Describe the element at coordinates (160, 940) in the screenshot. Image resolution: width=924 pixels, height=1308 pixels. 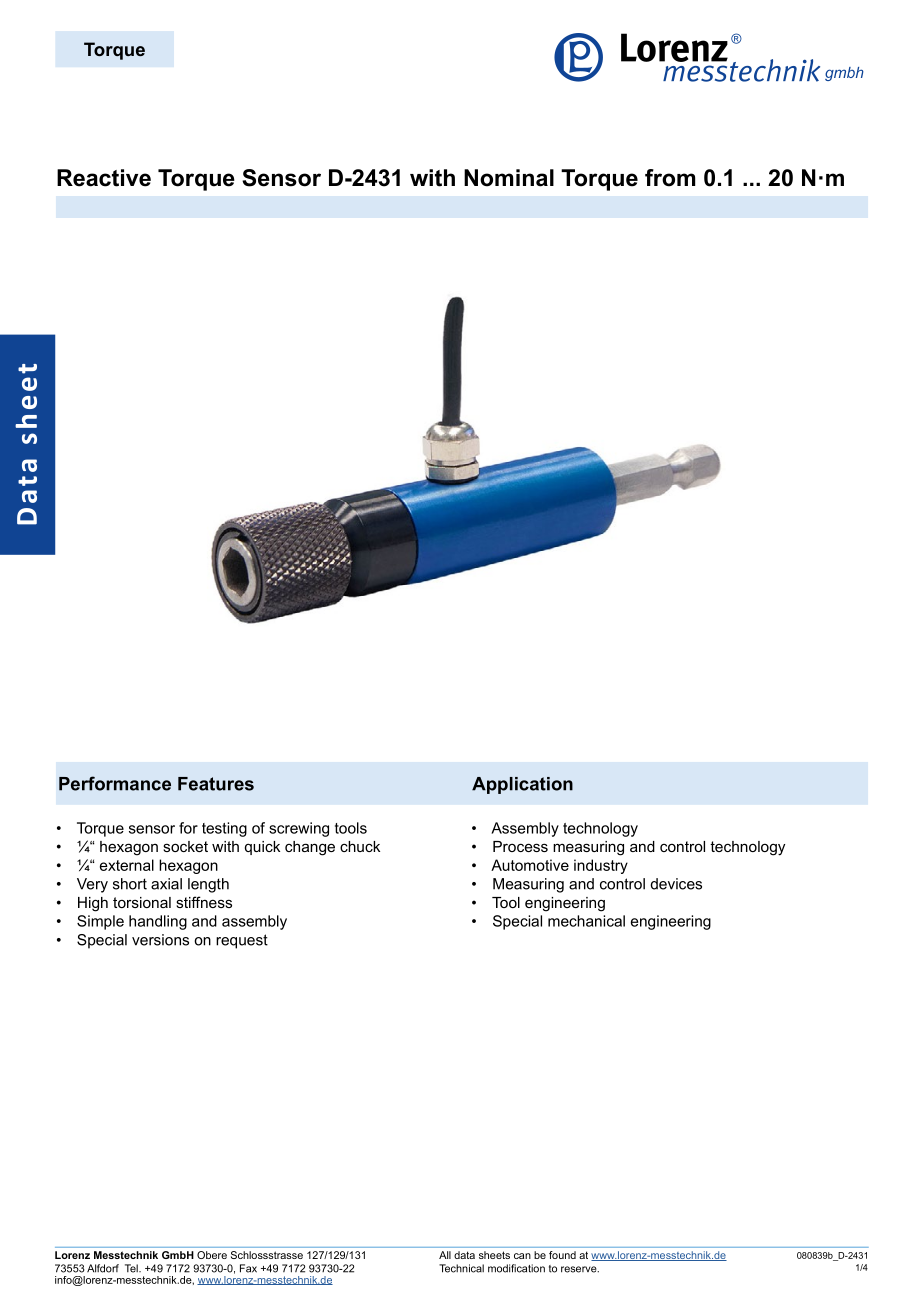
I see `versions` at that location.
